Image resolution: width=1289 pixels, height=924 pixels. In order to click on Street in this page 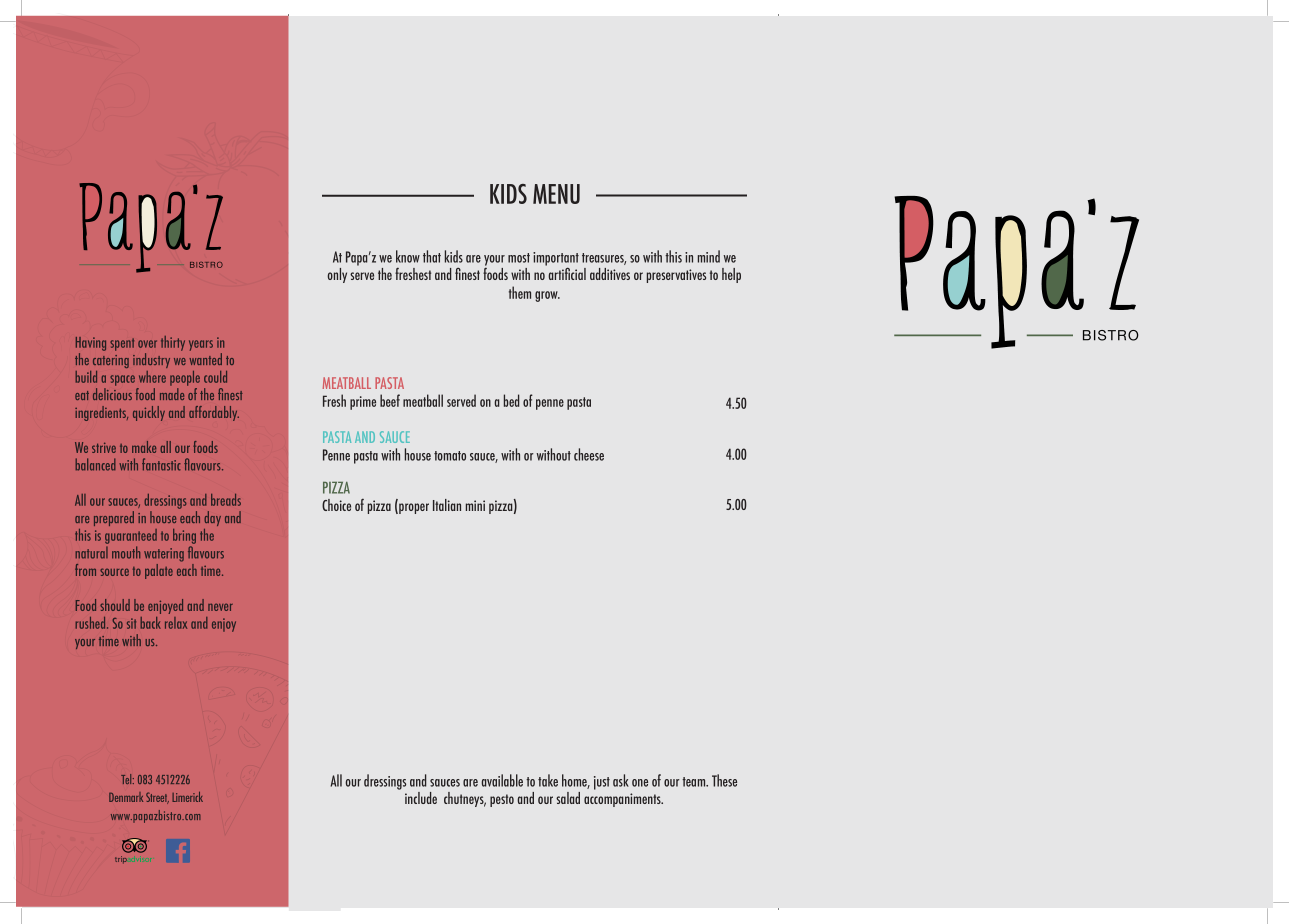, I will do `click(157, 798)`.
